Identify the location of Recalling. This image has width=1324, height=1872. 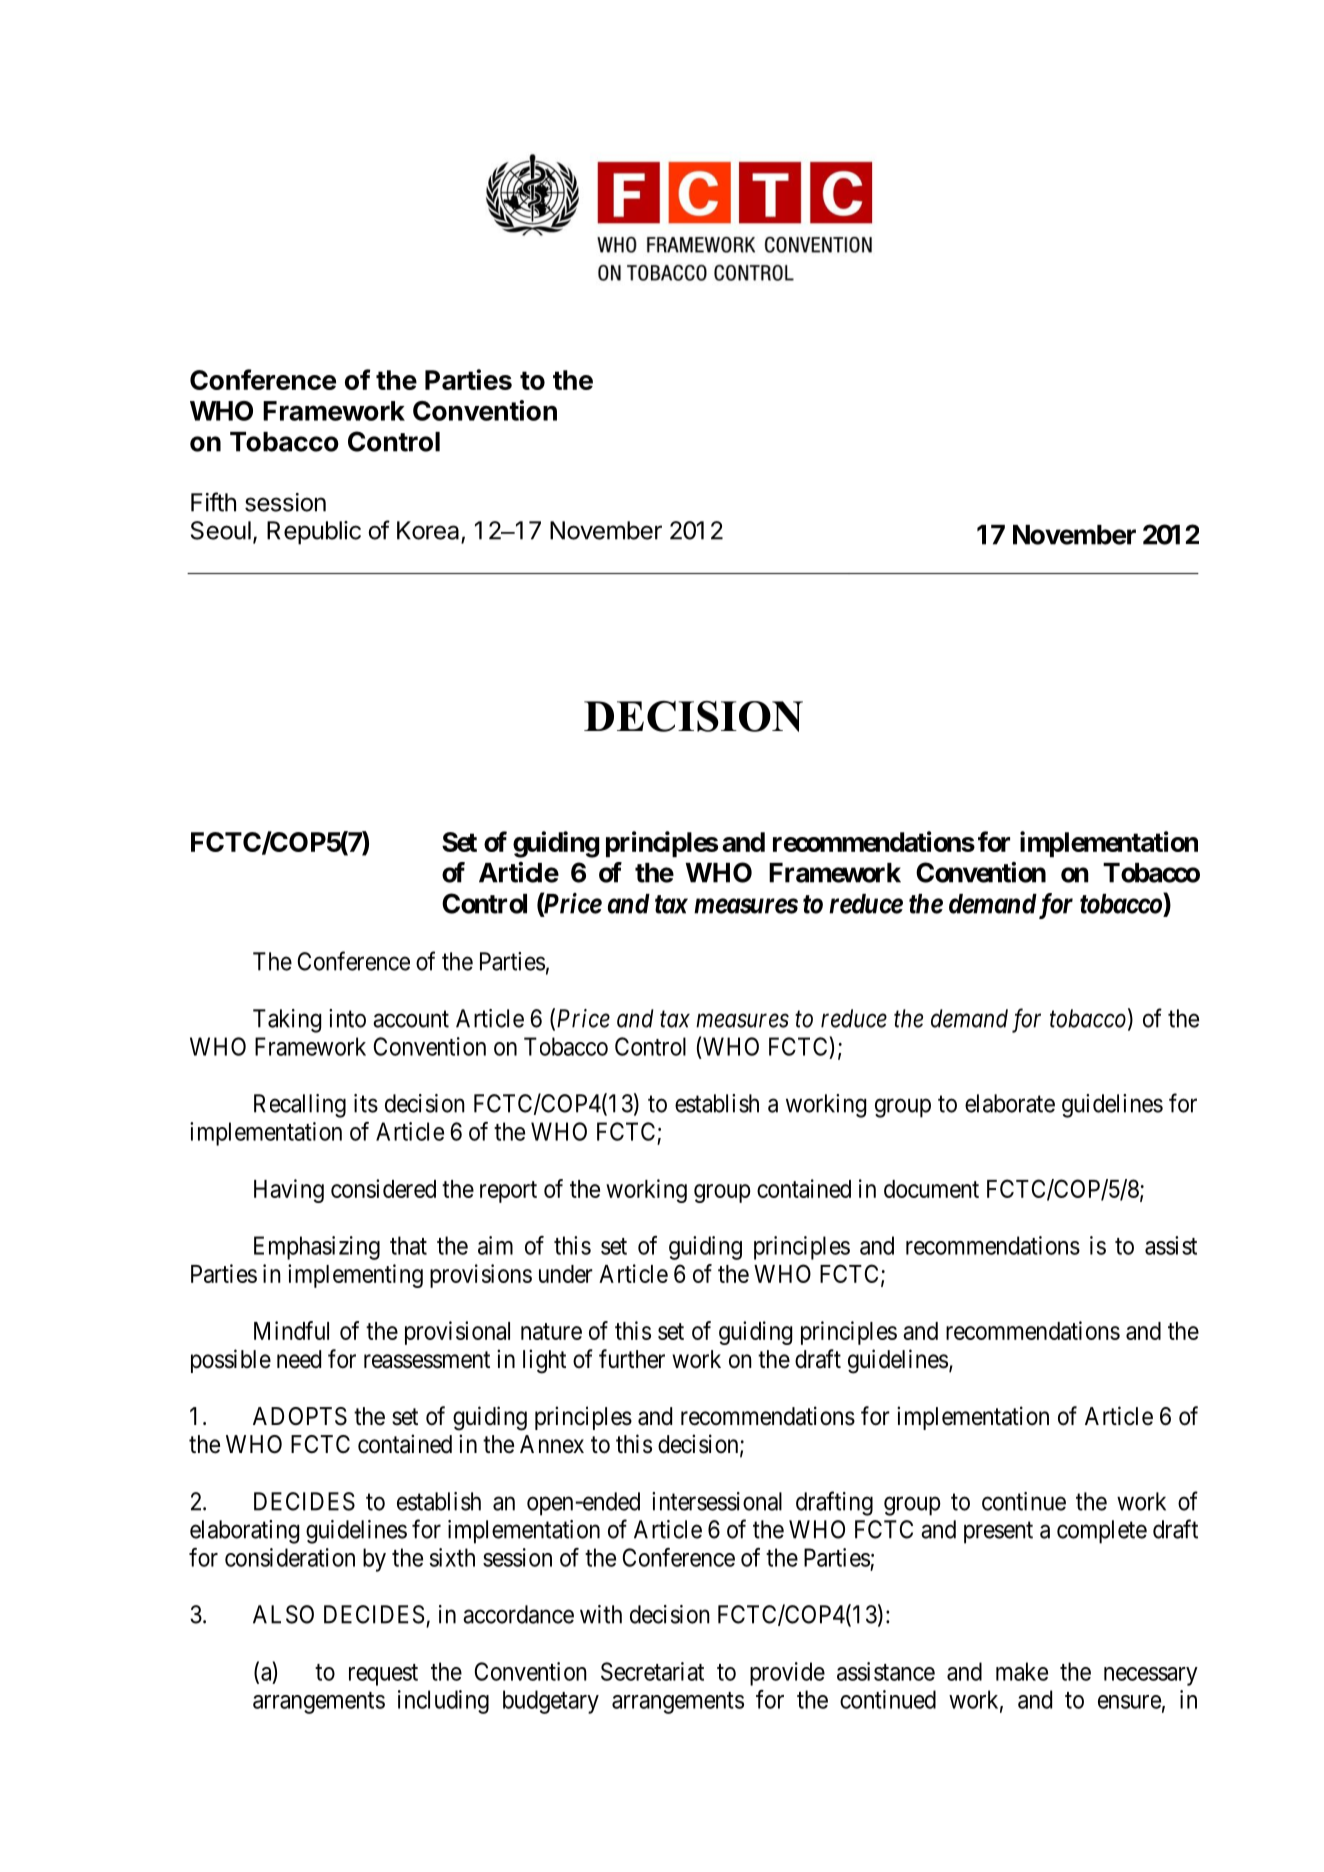
(300, 1106).
